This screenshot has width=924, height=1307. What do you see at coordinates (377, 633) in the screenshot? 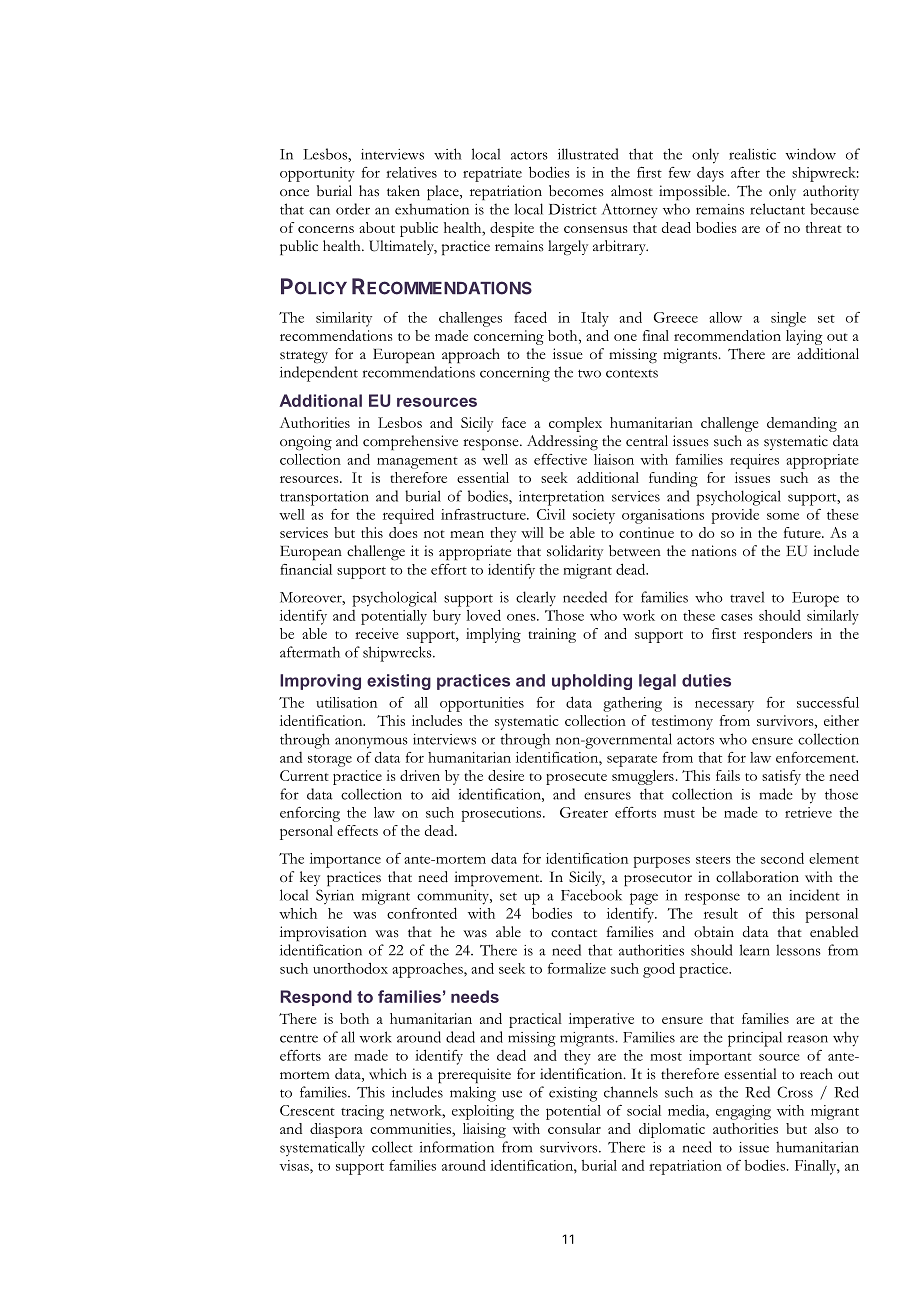
I see `receive` at bounding box center [377, 633].
